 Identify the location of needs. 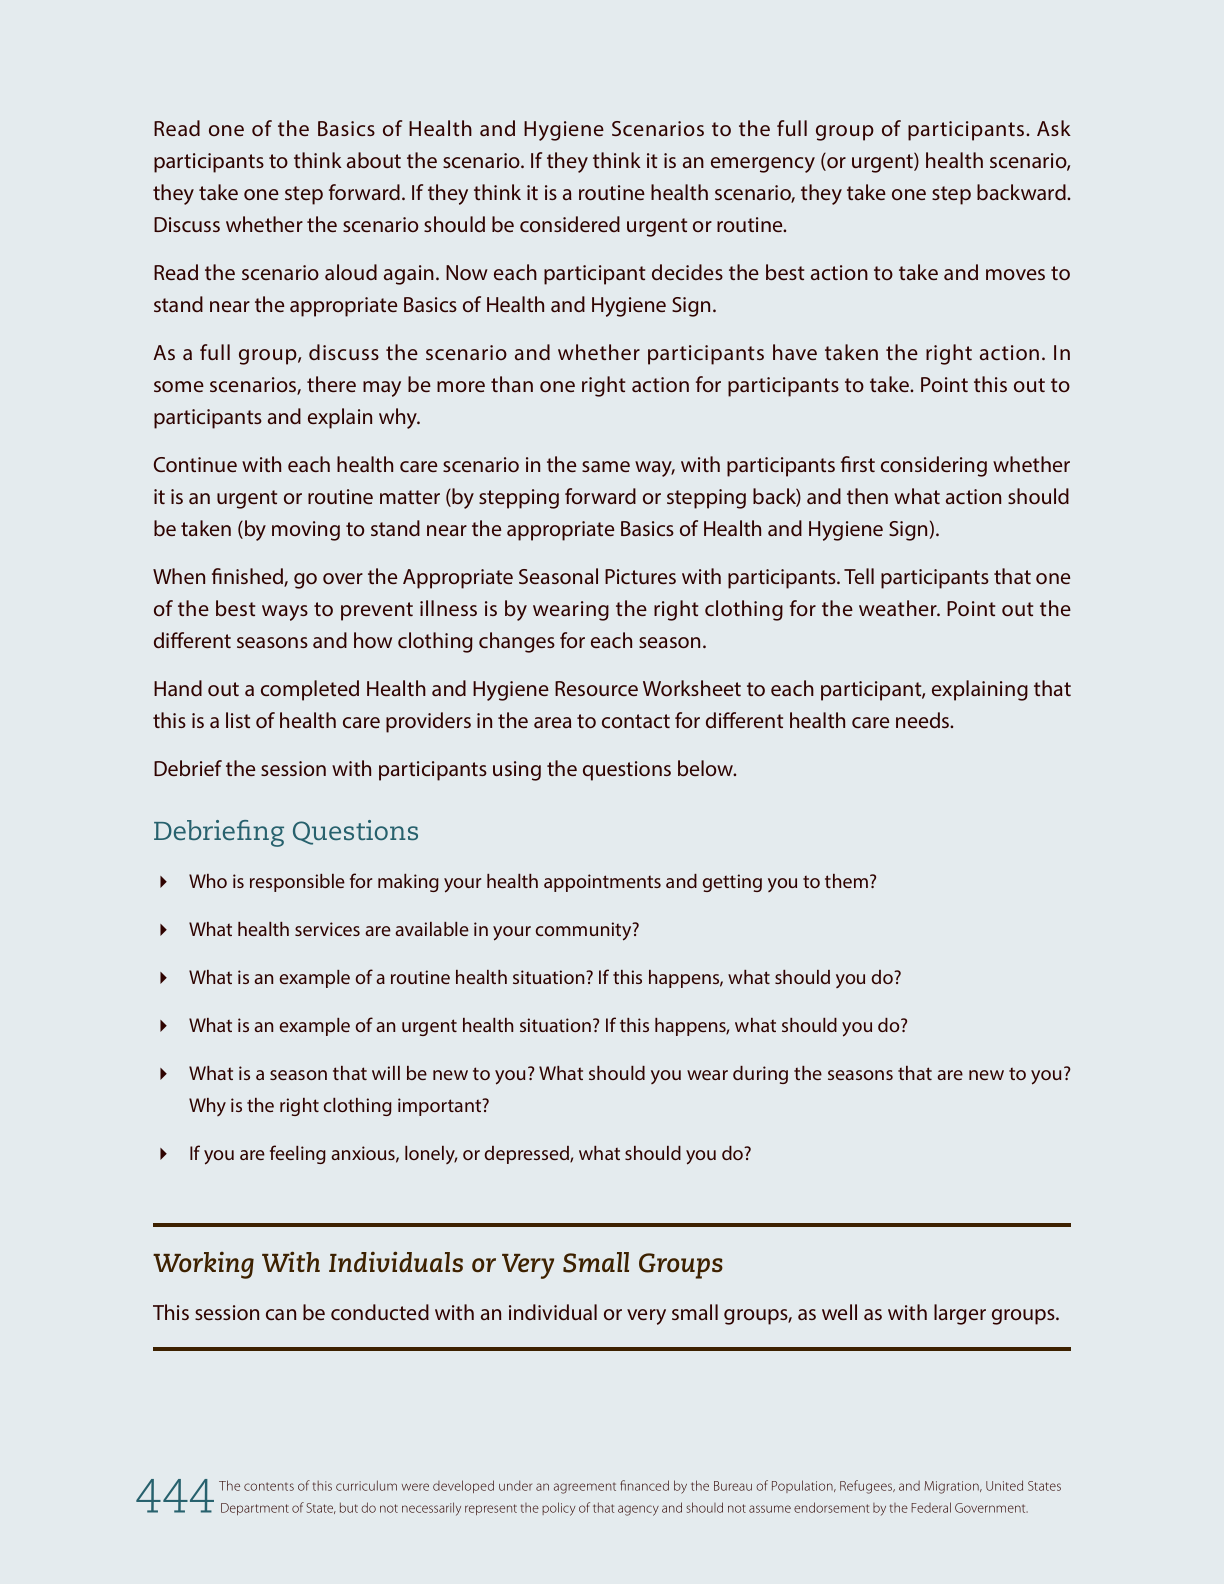
(924, 720).
